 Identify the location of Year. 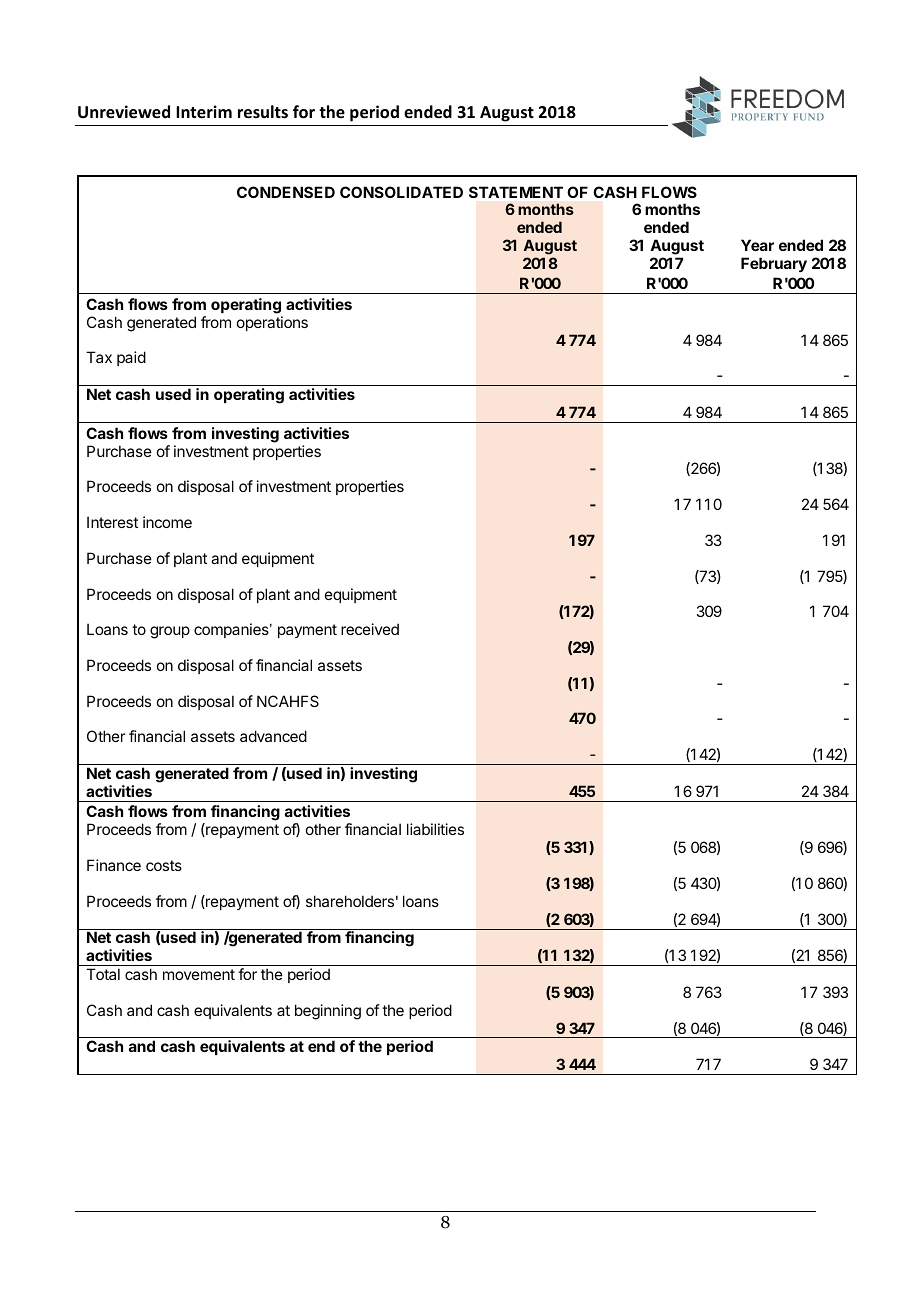
(757, 245).
